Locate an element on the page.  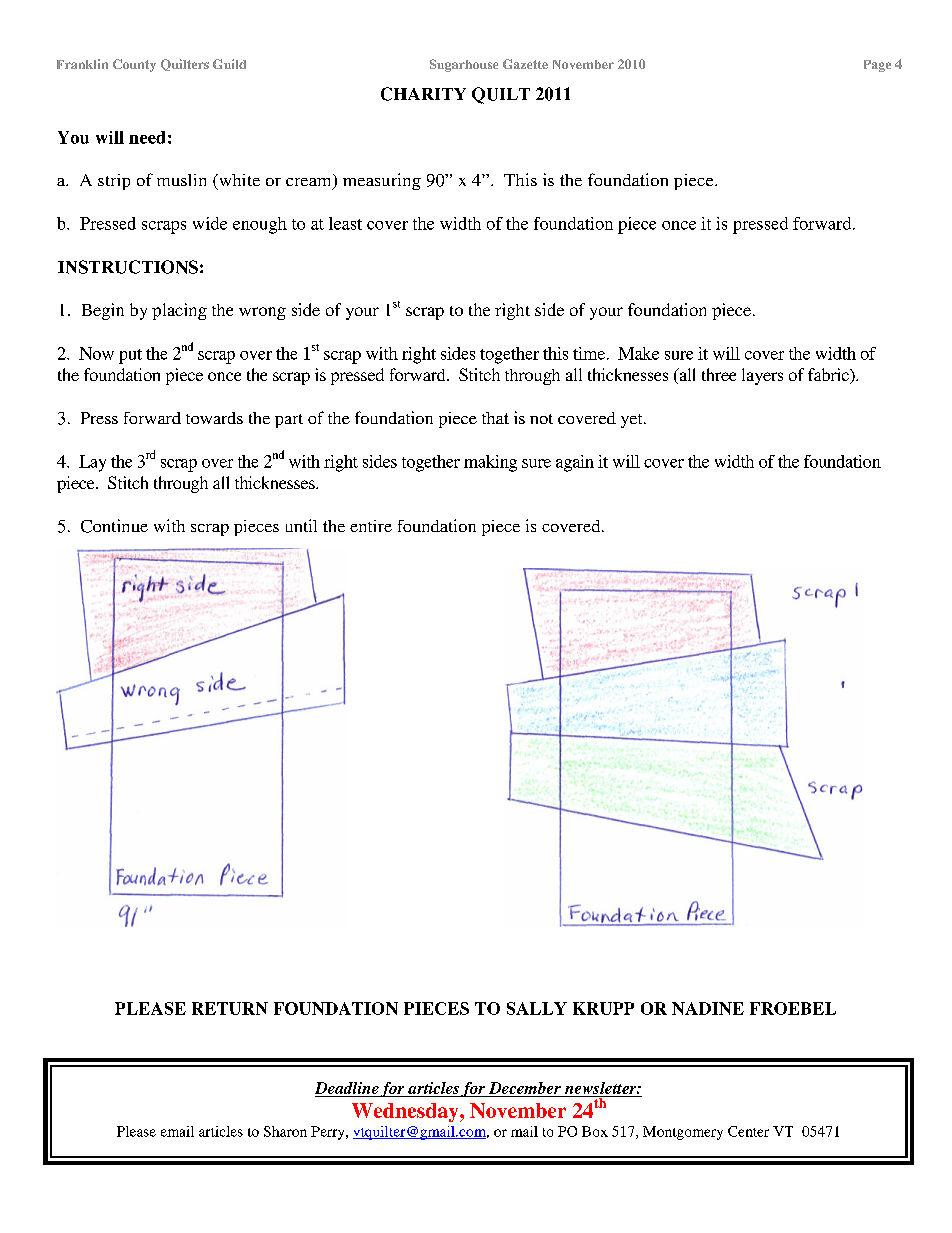
that is located at coordinates (495, 418).
